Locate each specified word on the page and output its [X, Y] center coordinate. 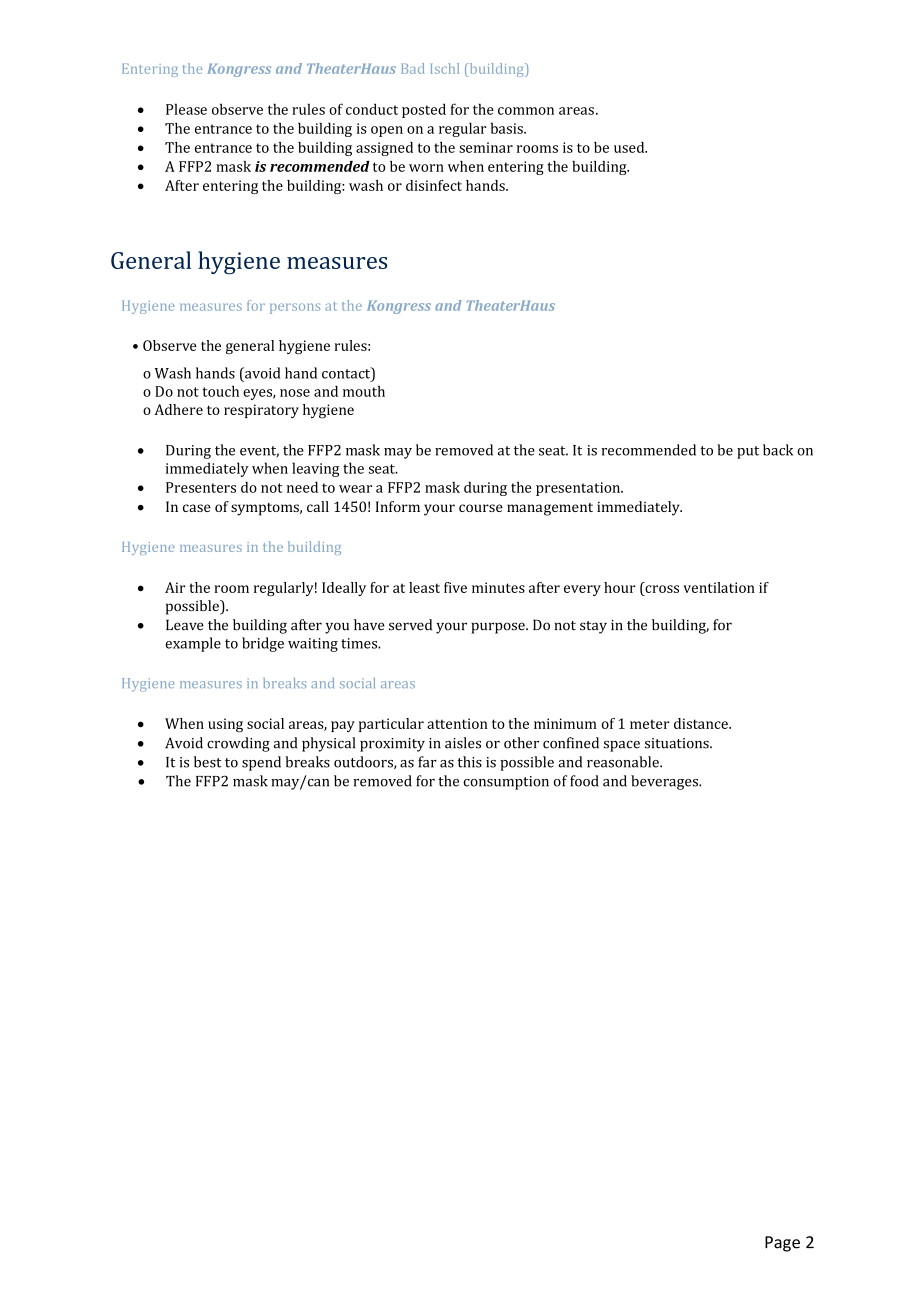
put [748, 452]
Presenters [201, 487]
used [630, 147]
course [481, 508]
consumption [506, 783]
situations [678, 743]
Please [186, 109]
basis [508, 128]
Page [782, 1244]
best [208, 762]
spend [261, 763]
